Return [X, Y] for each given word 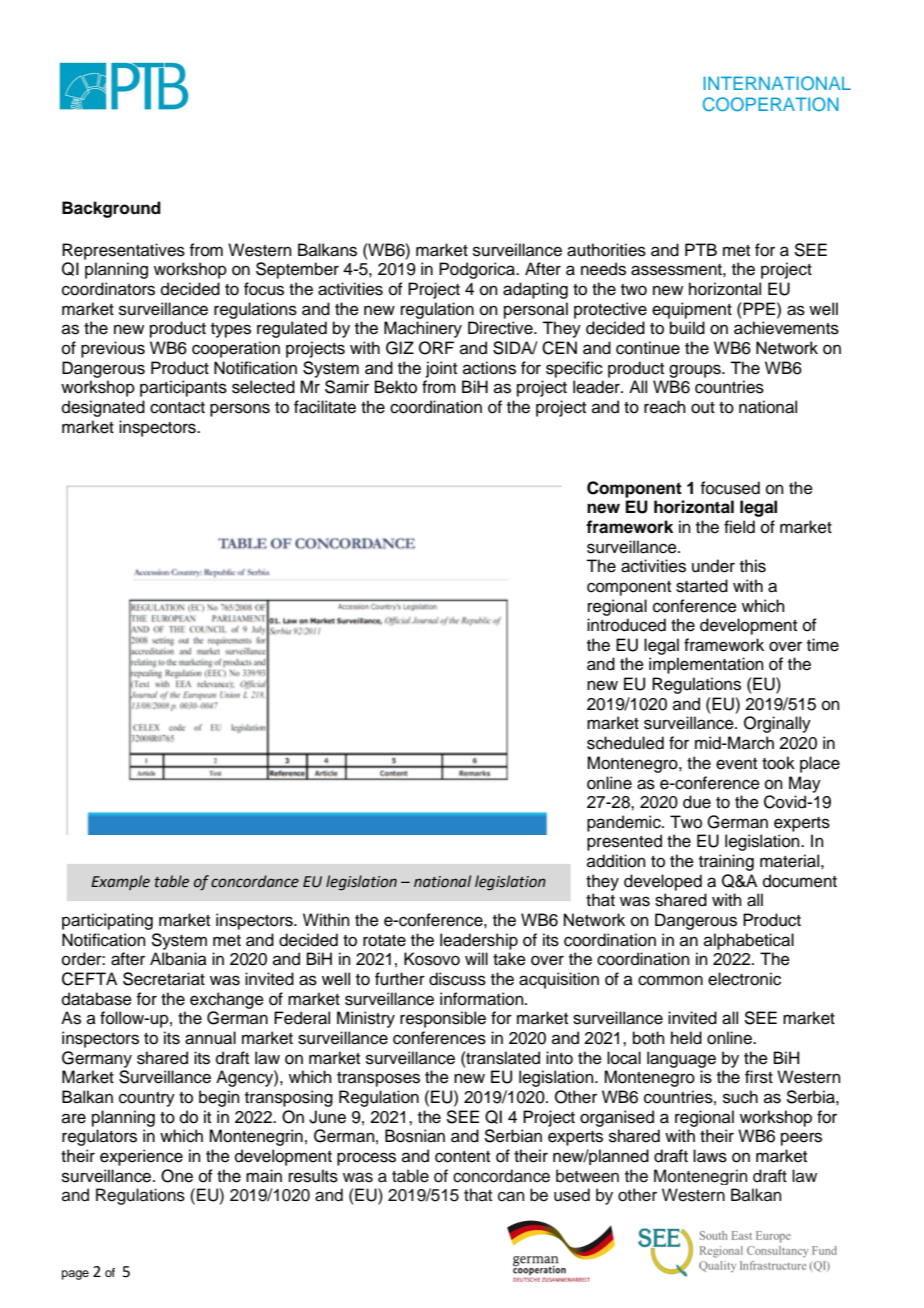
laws [710, 1156]
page [75, 1275]
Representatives [123, 251]
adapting [535, 290]
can [511, 1196]
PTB [701, 249]
